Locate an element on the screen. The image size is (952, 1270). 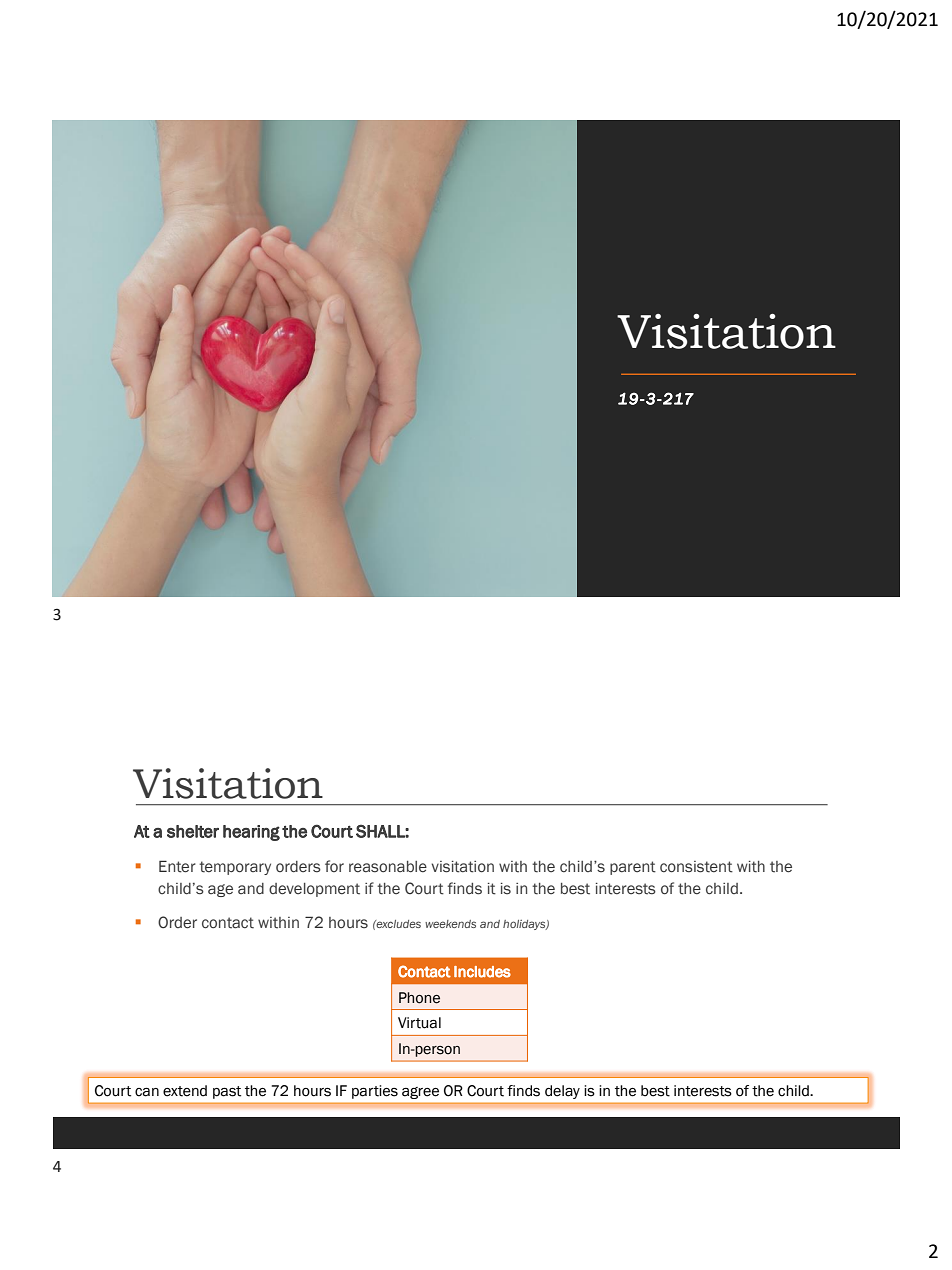
weekends is located at coordinates (450, 924).
